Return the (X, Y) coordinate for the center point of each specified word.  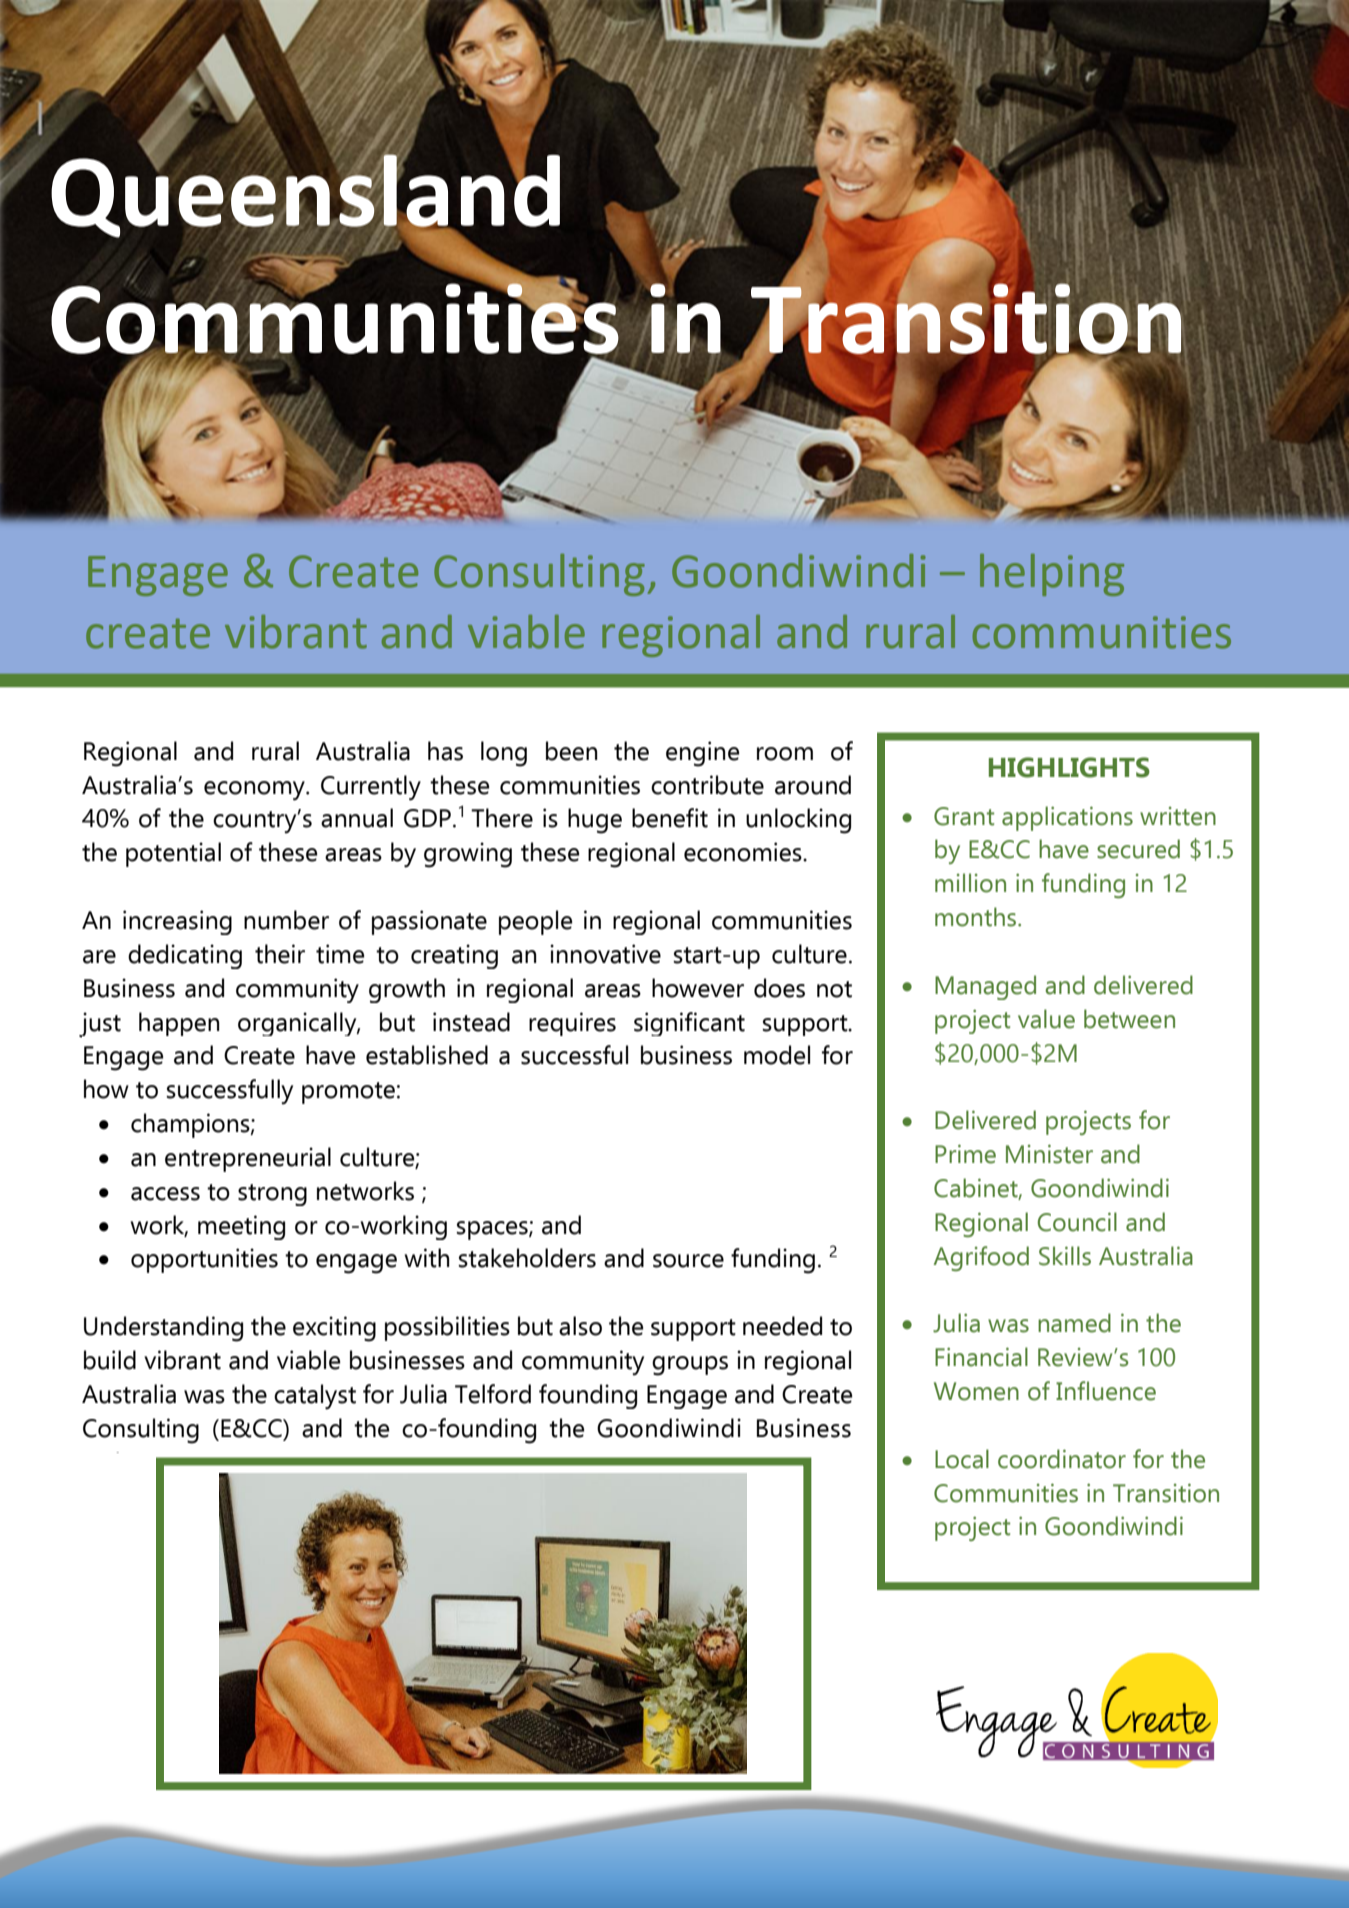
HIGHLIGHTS (1069, 767)
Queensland (305, 196)
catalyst (315, 1397)
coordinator (1062, 1459)
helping (1052, 575)
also (580, 1326)
